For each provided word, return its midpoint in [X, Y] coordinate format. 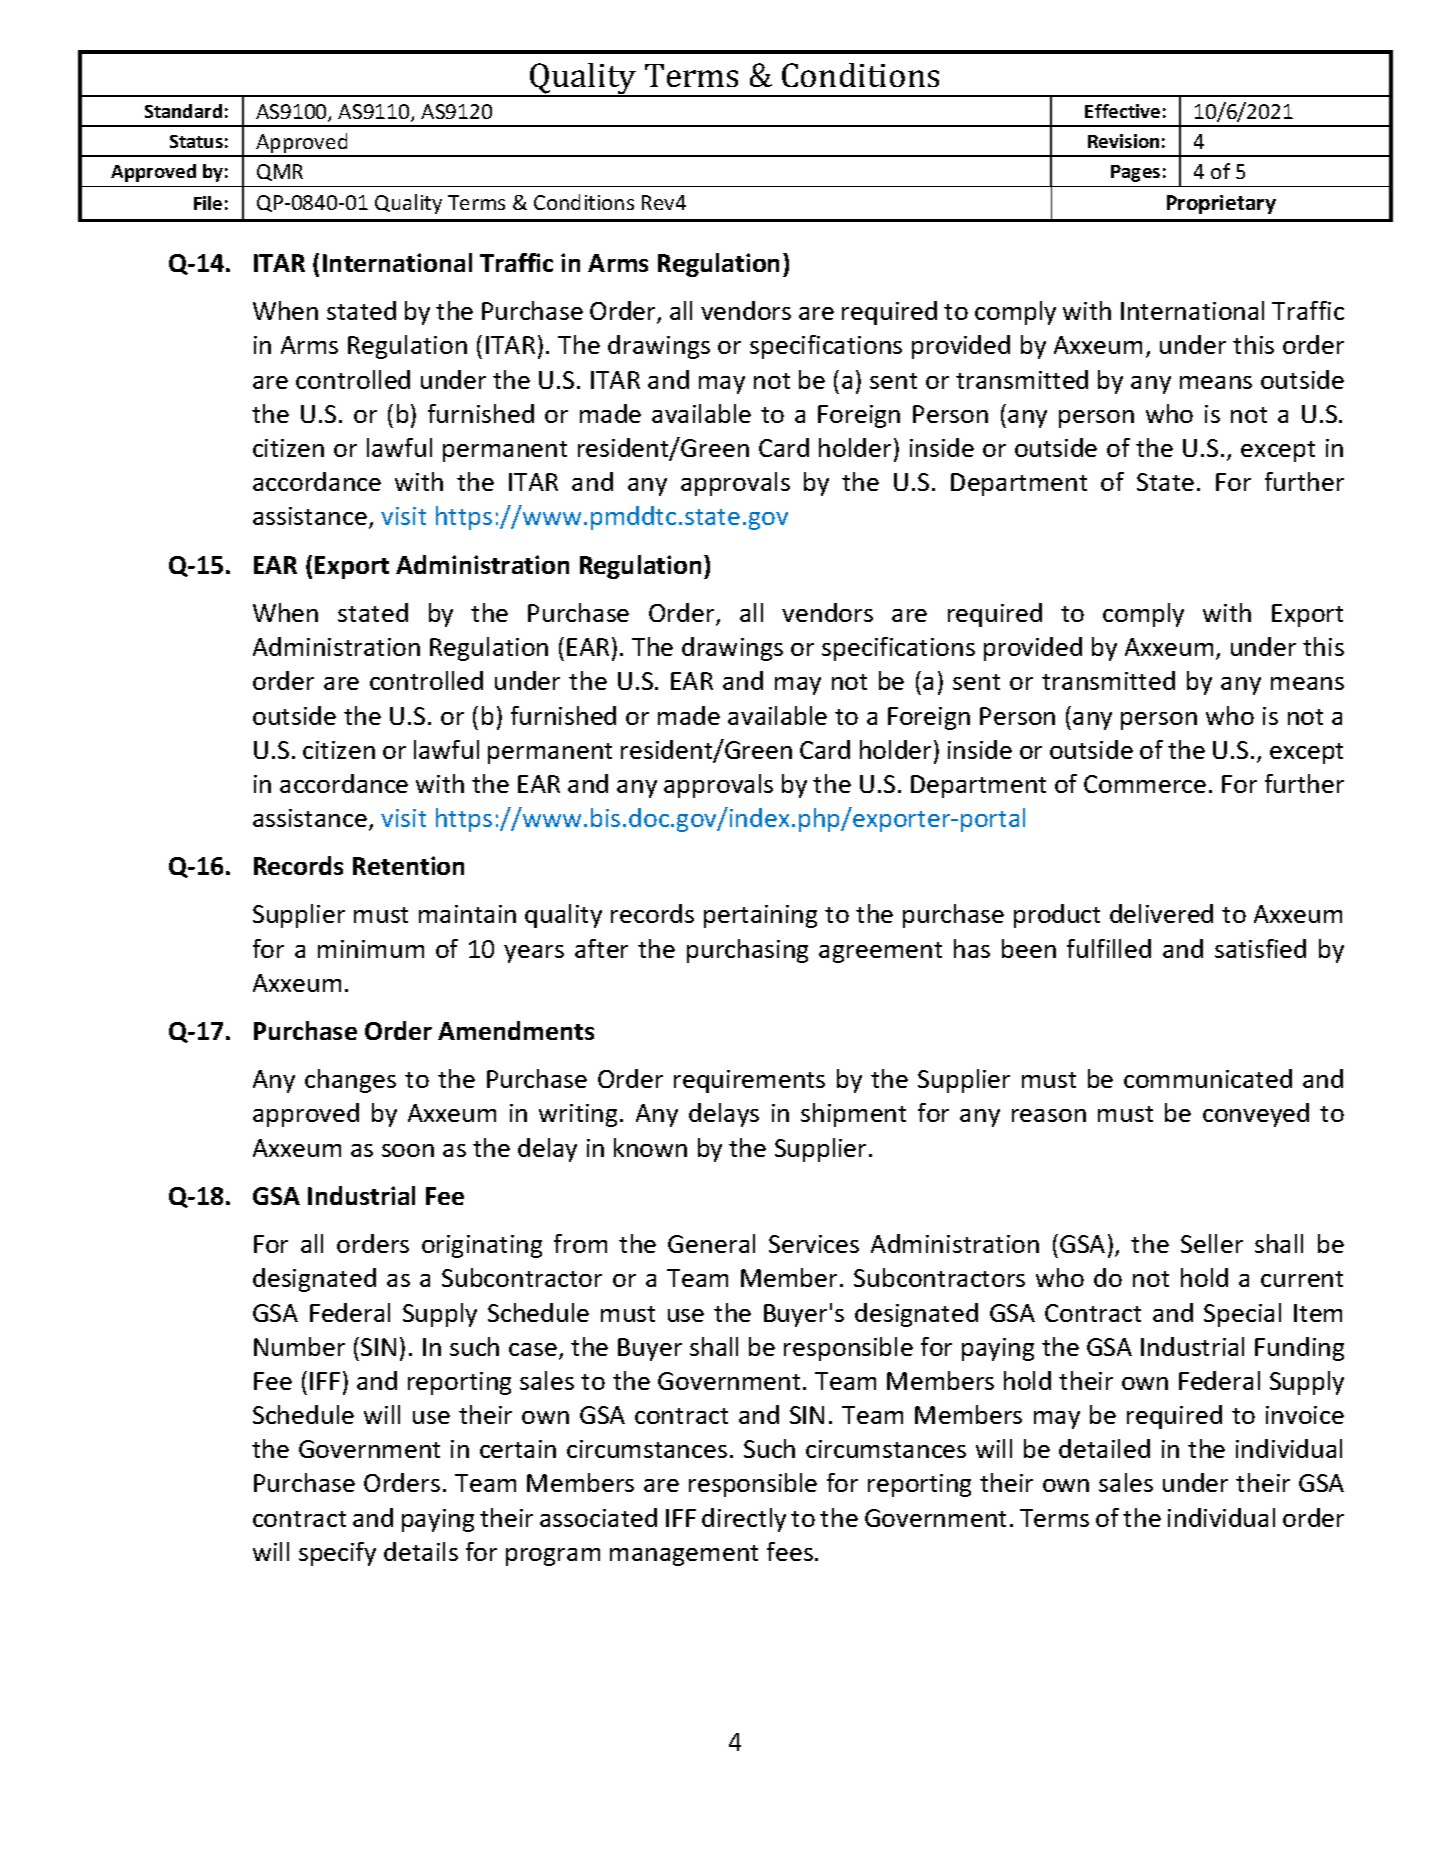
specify [337, 1554]
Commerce [1145, 784]
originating [482, 1246]
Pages [1135, 173]
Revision [1123, 141]
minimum [371, 949]
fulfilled [1109, 948]
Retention [408, 865]
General [711, 1243]
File [208, 203]
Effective [1122, 111]
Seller [1212, 1243]
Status [196, 141]
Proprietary [1221, 204]
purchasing [747, 951]
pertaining [760, 916]
